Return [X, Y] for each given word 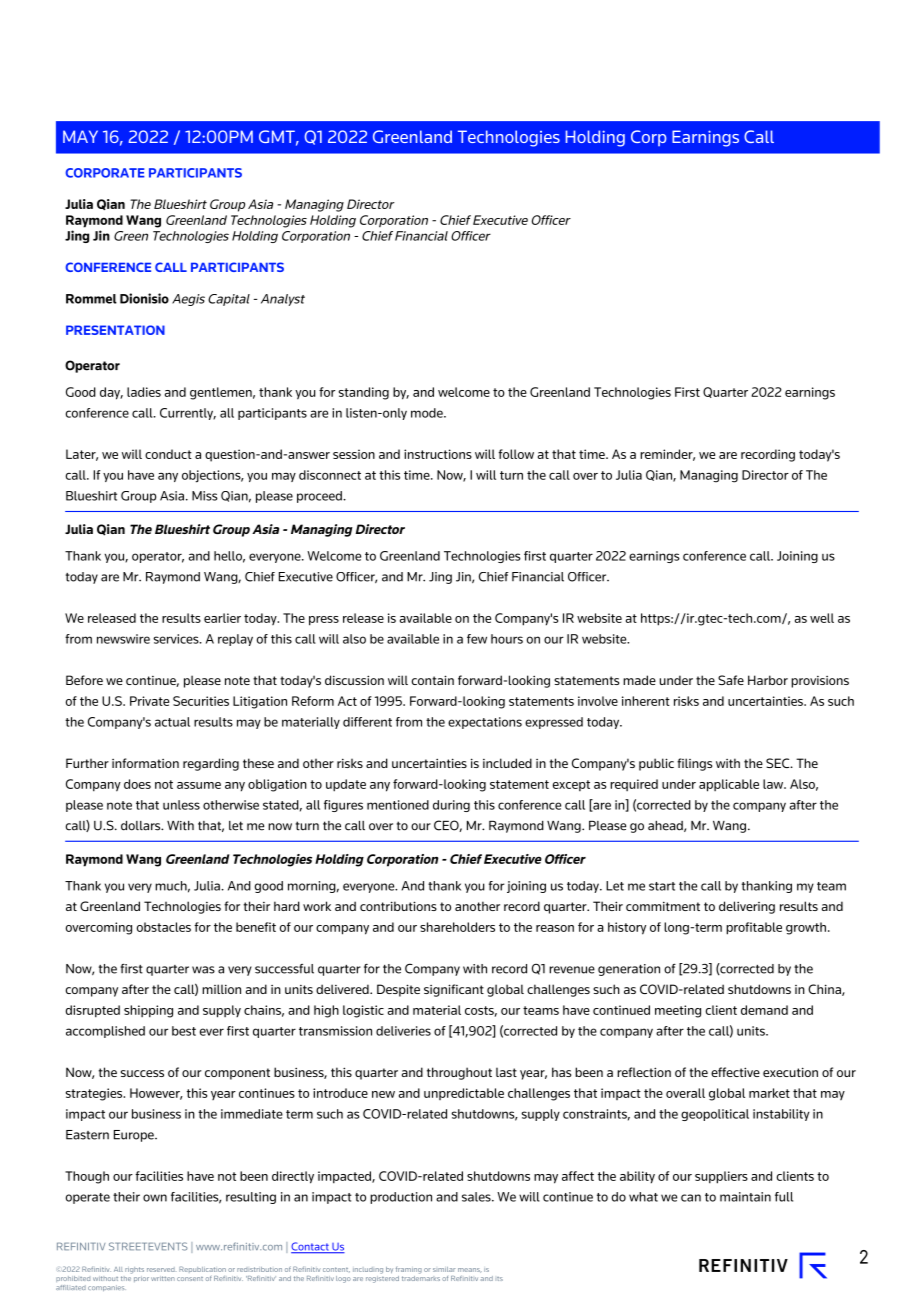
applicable [729, 785]
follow [516, 454]
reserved [161, 1269]
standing [364, 393]
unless [181, 805]
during [451, 806]
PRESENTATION [115, 330]
